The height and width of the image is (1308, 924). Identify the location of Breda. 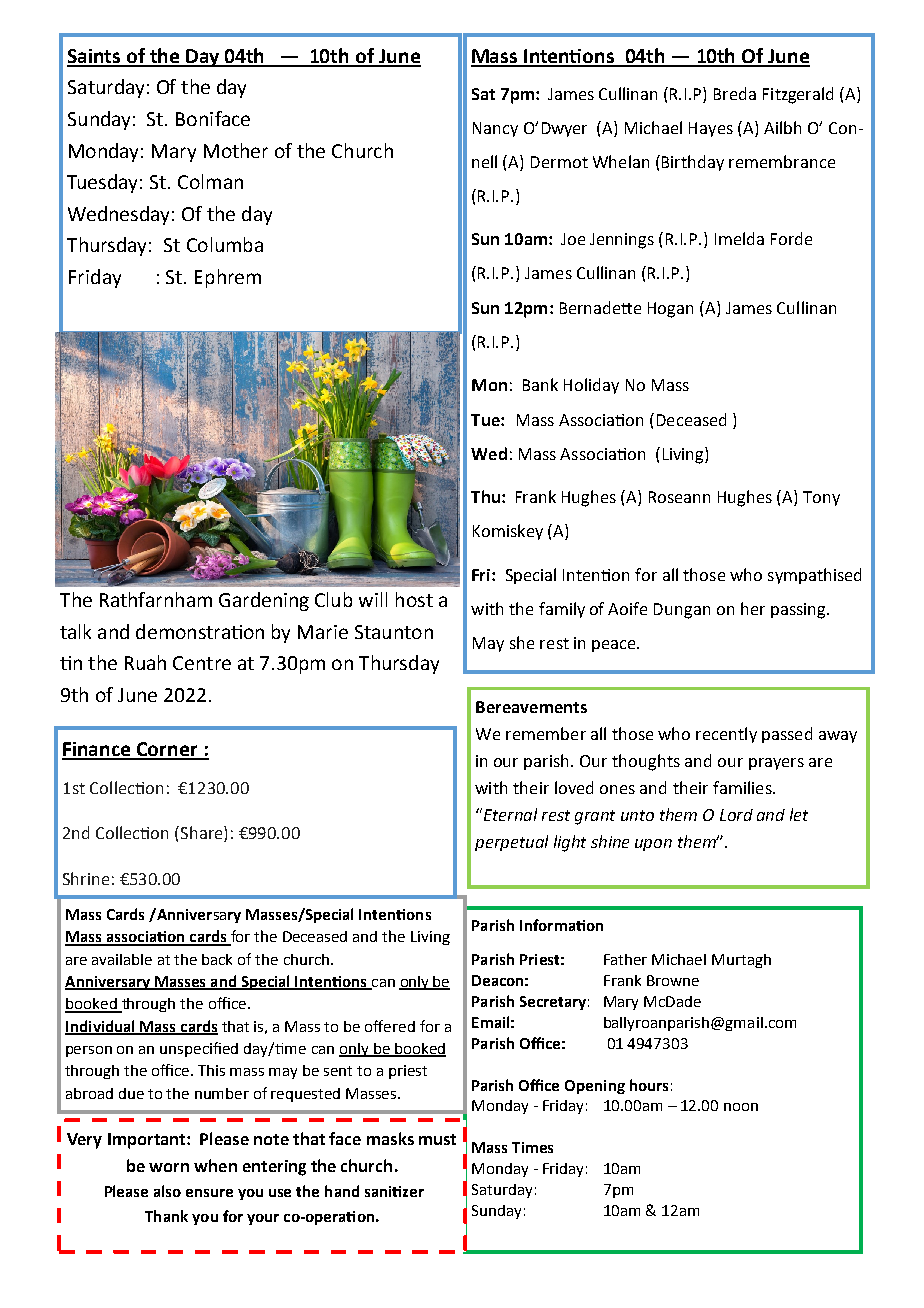
(735, 93).
